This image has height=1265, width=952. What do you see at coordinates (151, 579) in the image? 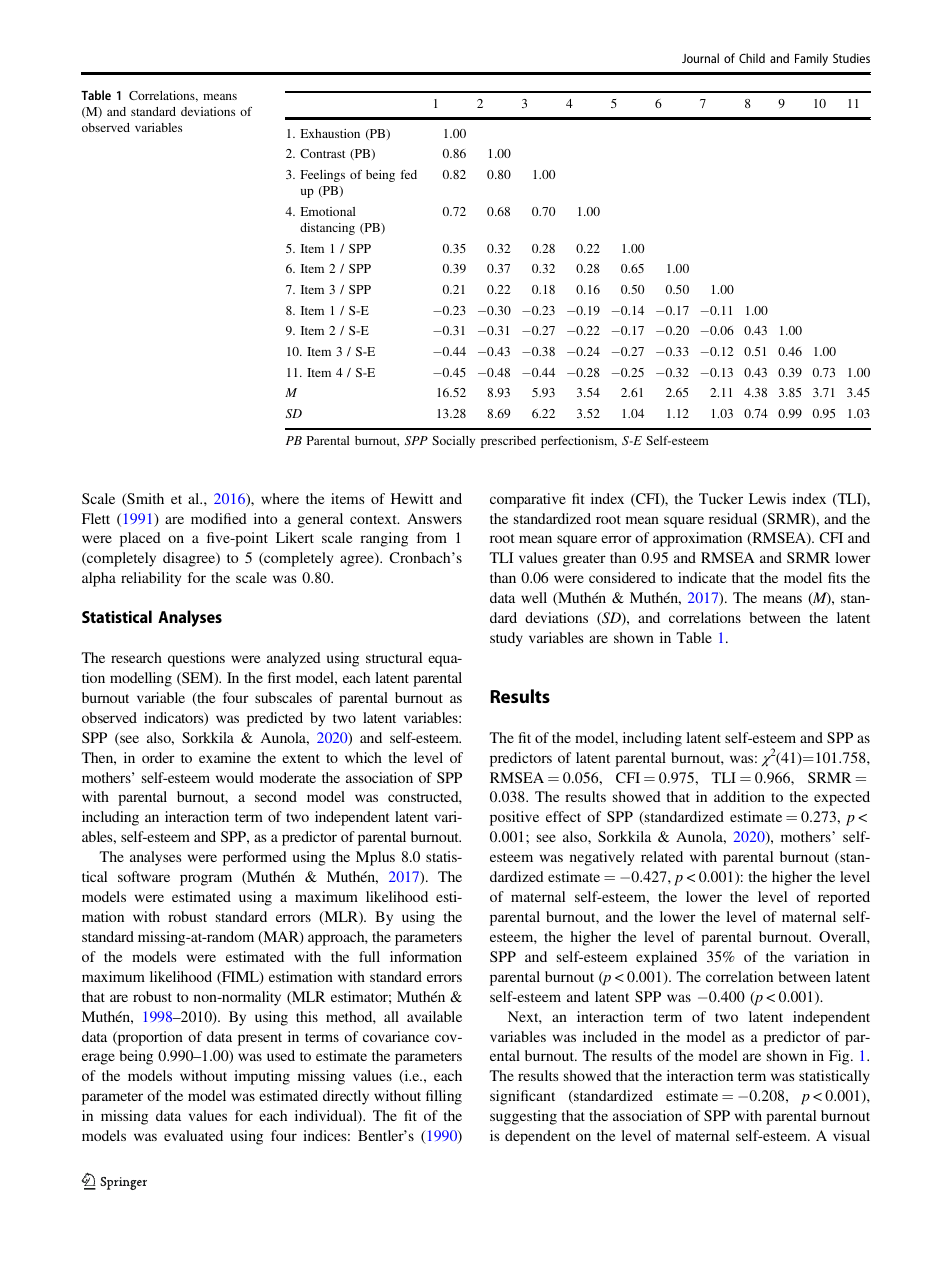
I see `reliability` at bounding box center [151, 579].
